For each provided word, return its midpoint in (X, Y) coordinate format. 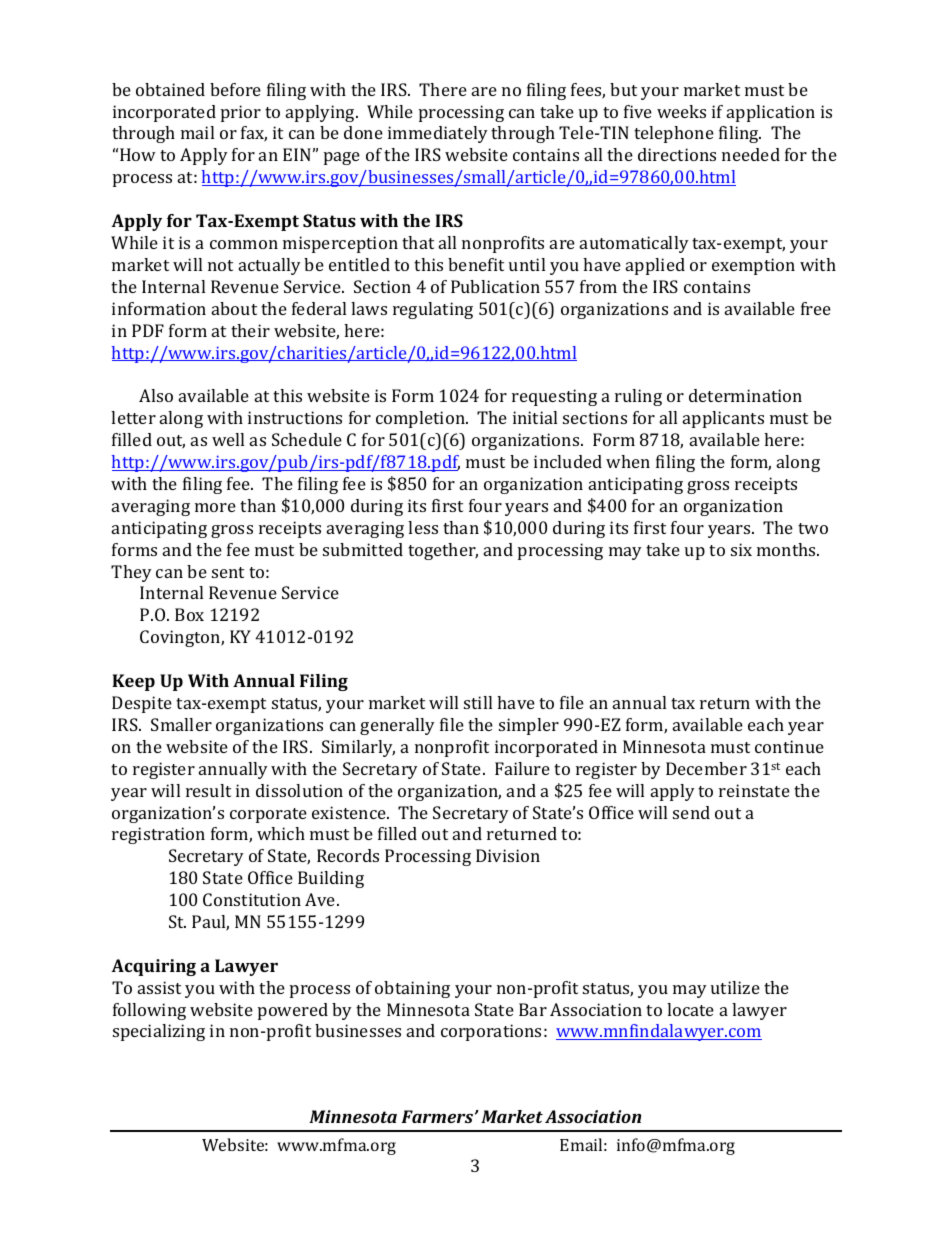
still (478, 702)
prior (241, 113)
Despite (142, 704)
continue (789, 746)
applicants (723, 419)
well (228, 439)
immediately (438, 134)
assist (159, 987)
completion (421, 419)
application (771, 113)
